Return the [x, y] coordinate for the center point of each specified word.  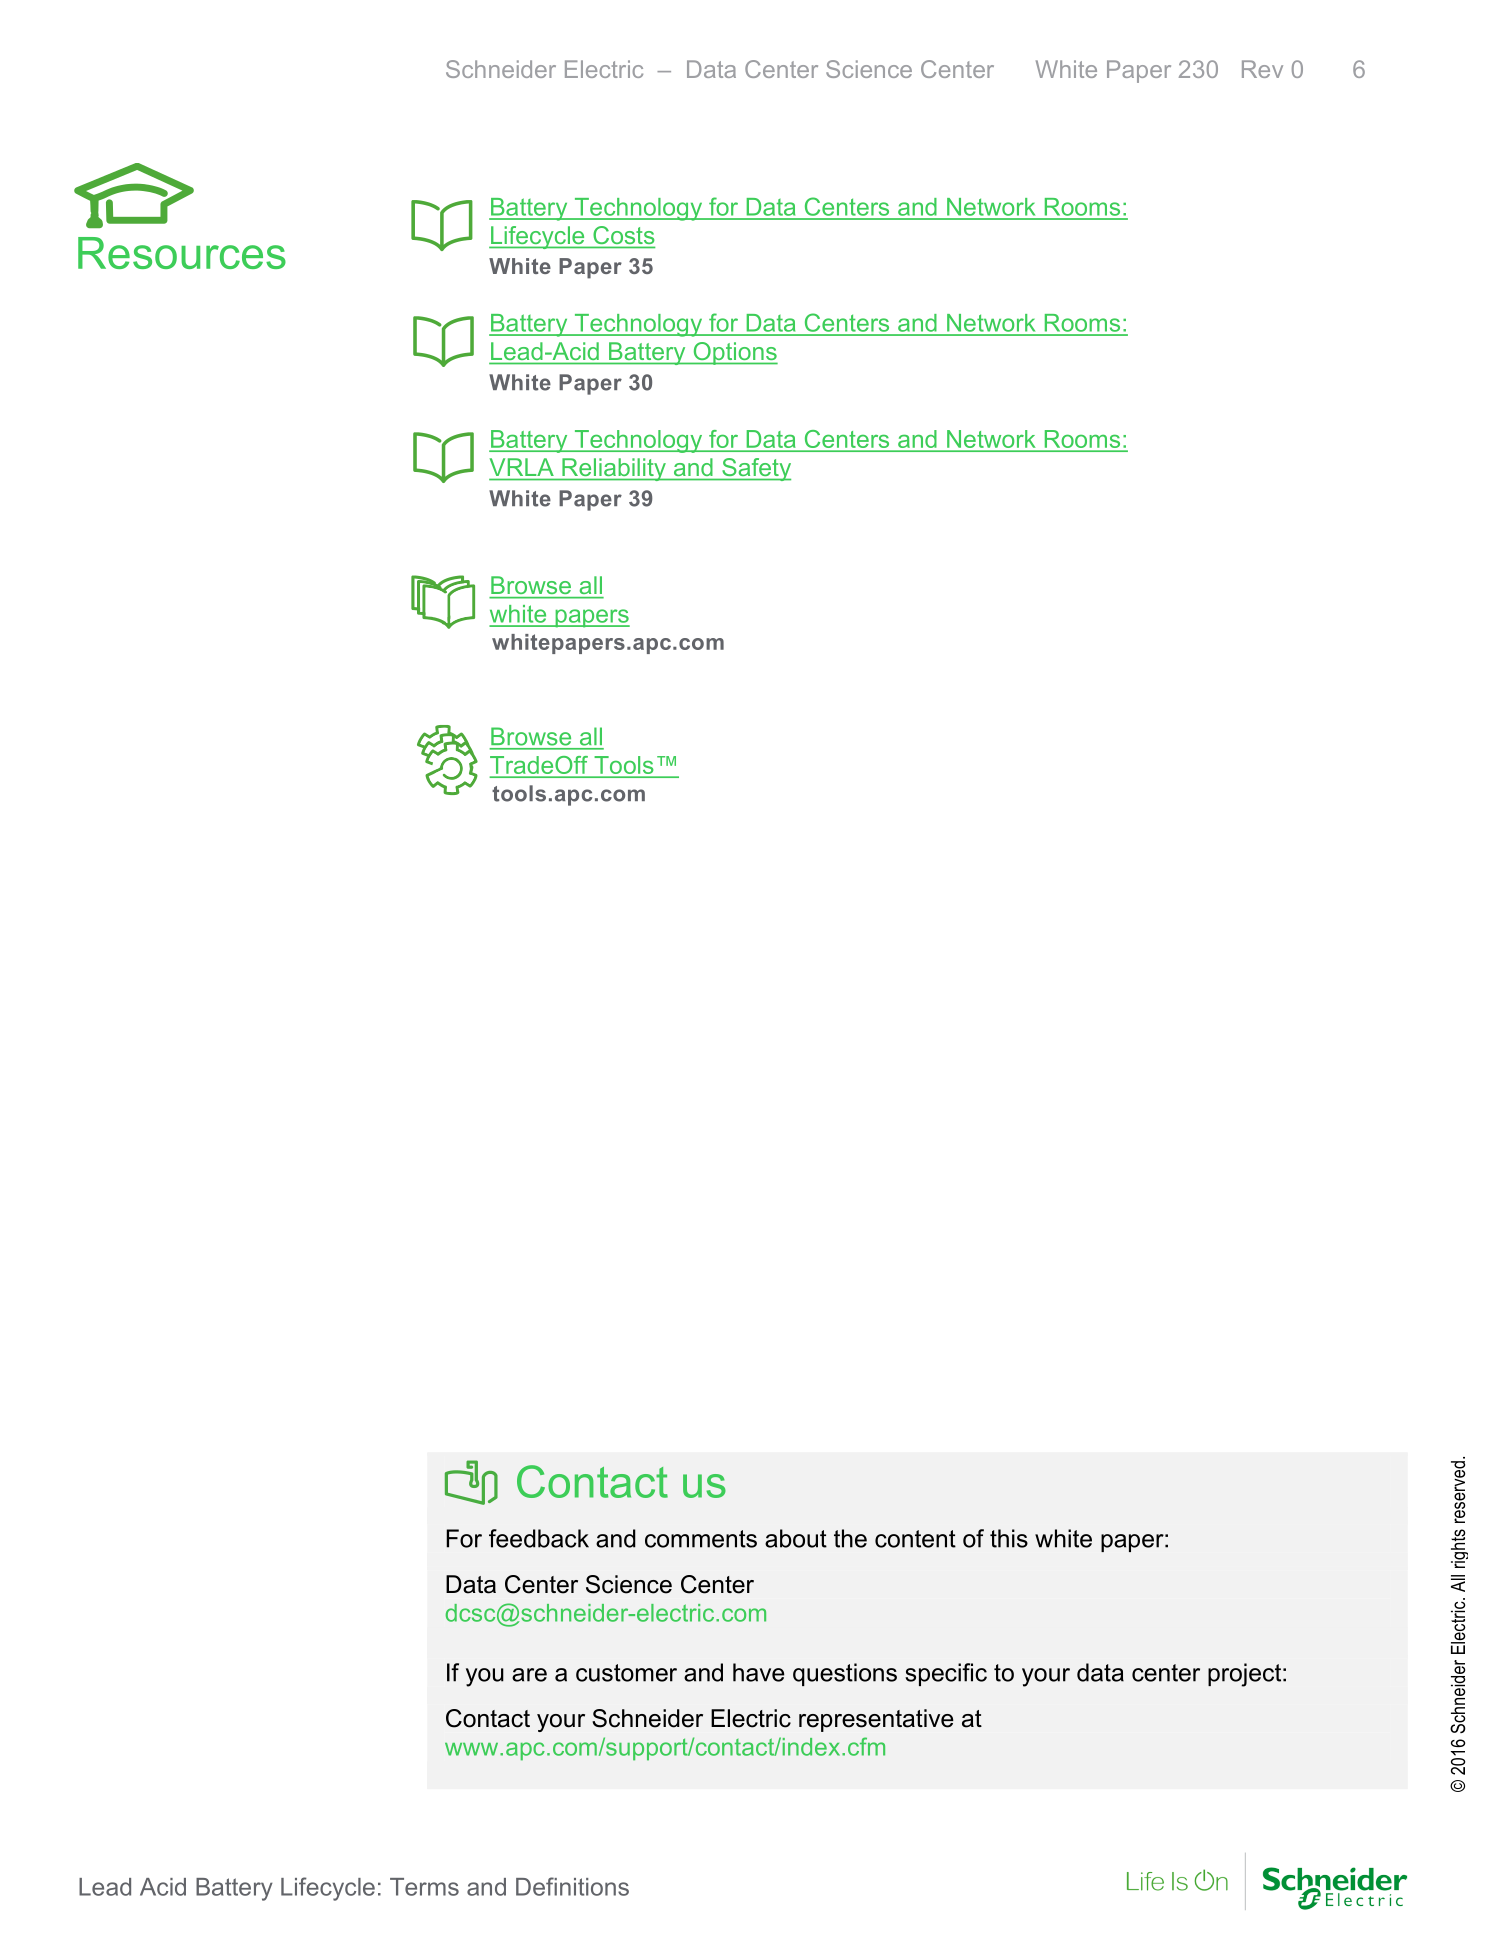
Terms [424, 1887]
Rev [1262, 69]
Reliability [614, 469]
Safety [755, 469]
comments [701, 1539]
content [915, 1539]
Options [734, 353]
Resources [182, 253]
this [1009, 1538]
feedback [539, 1538]
